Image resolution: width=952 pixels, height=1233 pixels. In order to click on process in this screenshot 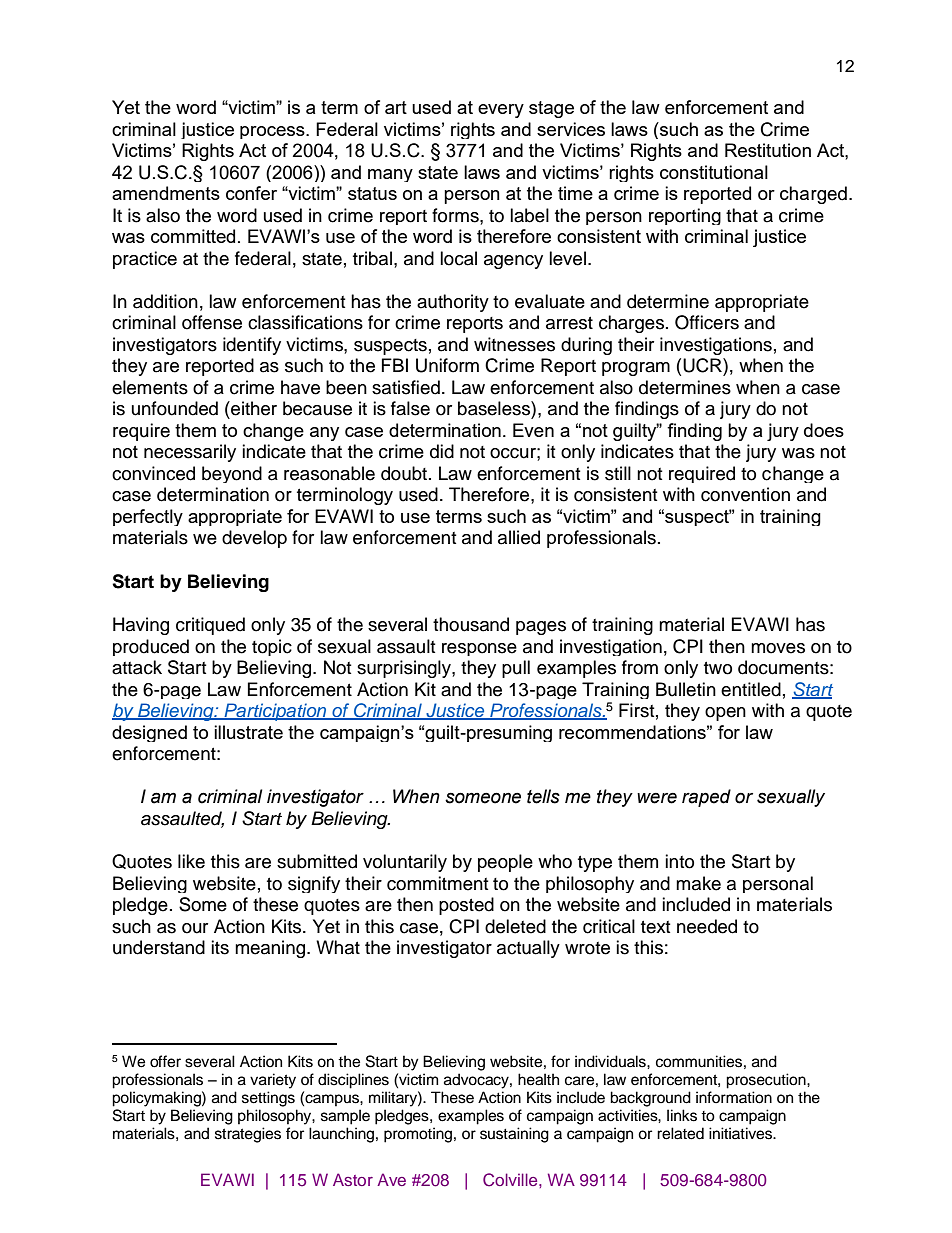, I will do `click(273, 132)`.
